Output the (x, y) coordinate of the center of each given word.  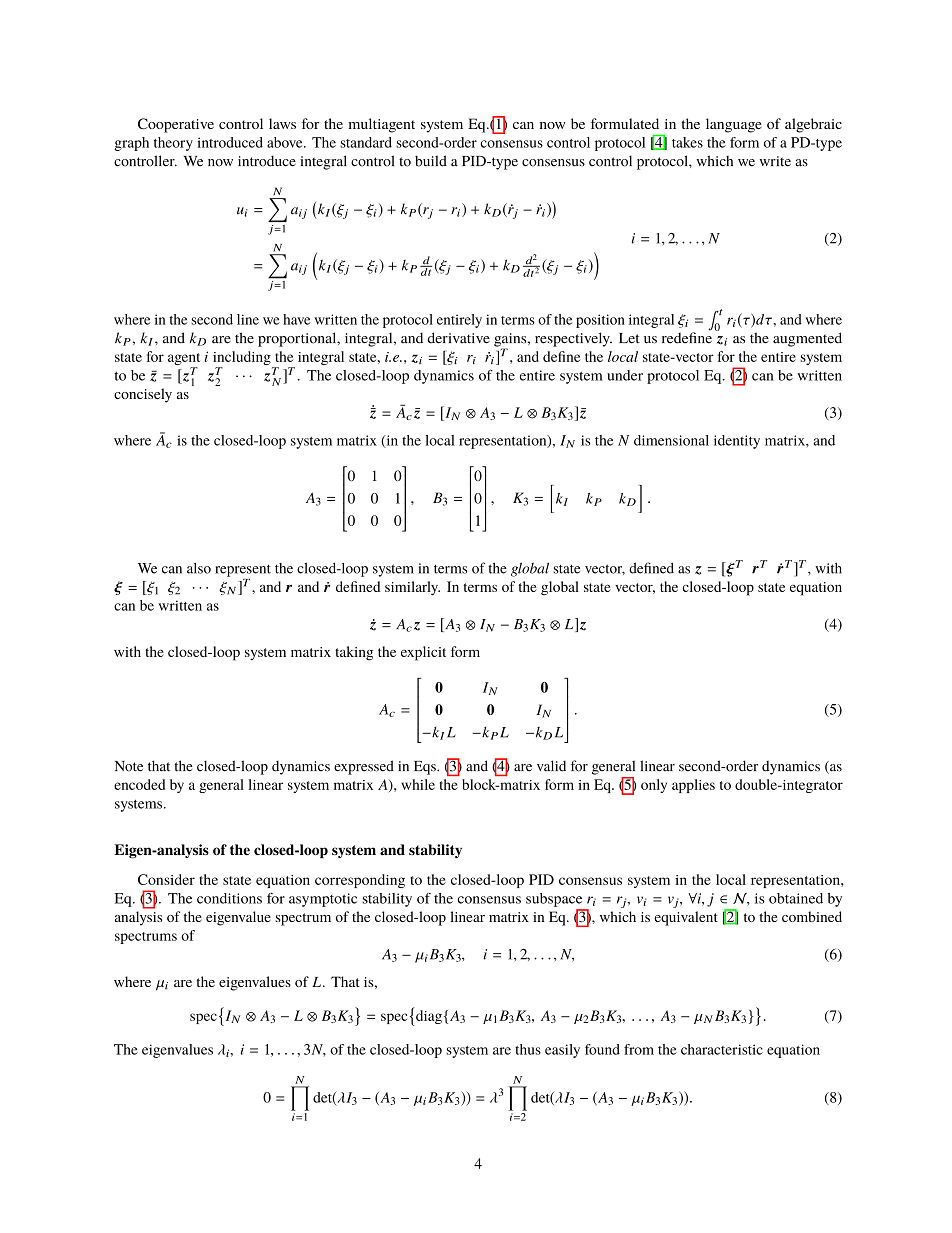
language (734, 125)
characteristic (722, 1049)
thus (528, 1049)
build (431, 161)
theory (173, 144)
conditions (229, 898)
